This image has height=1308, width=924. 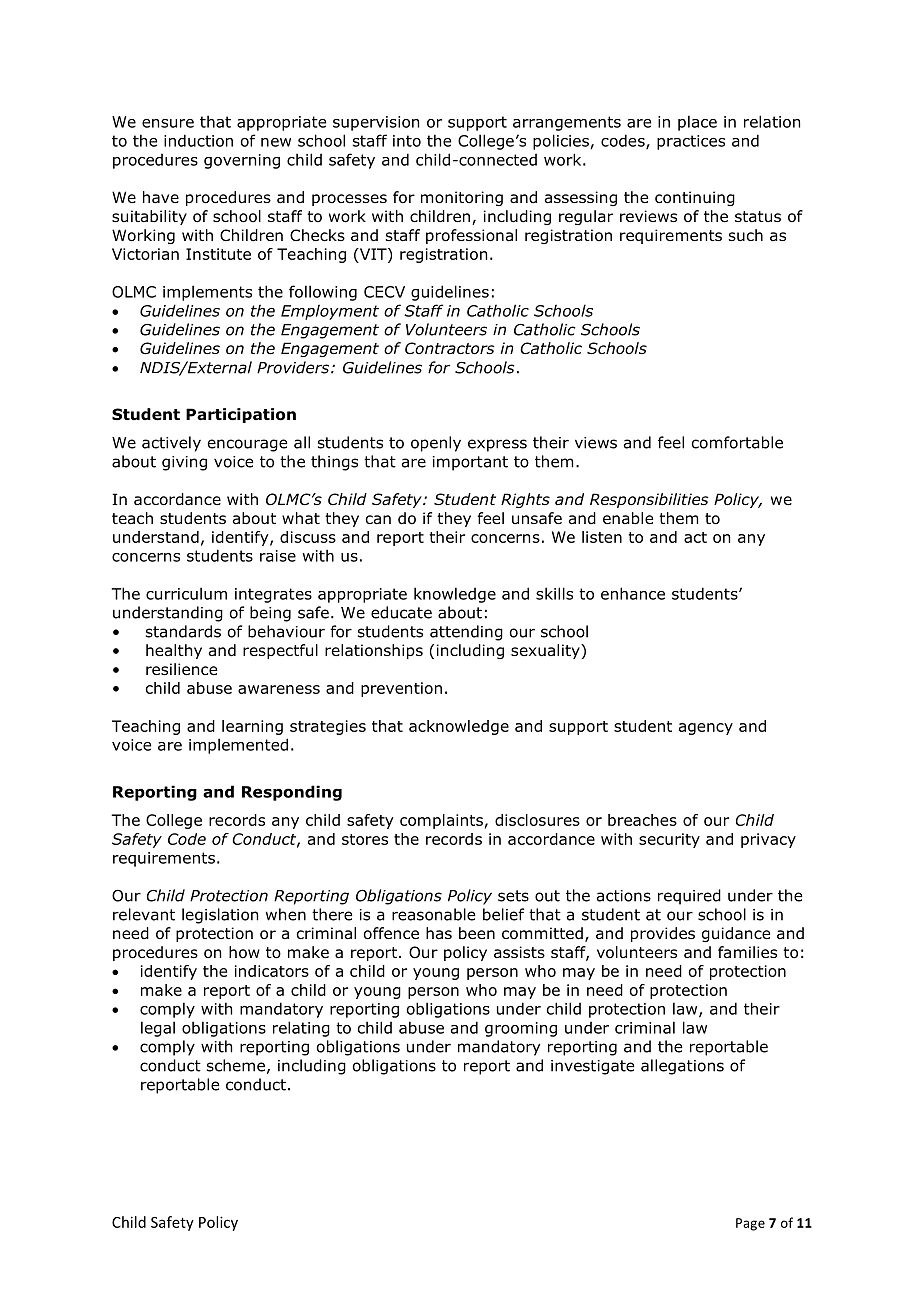 What do you see at coordinates (691, 142) in the image?
I see `practices` at bounding box center [691, 142].
